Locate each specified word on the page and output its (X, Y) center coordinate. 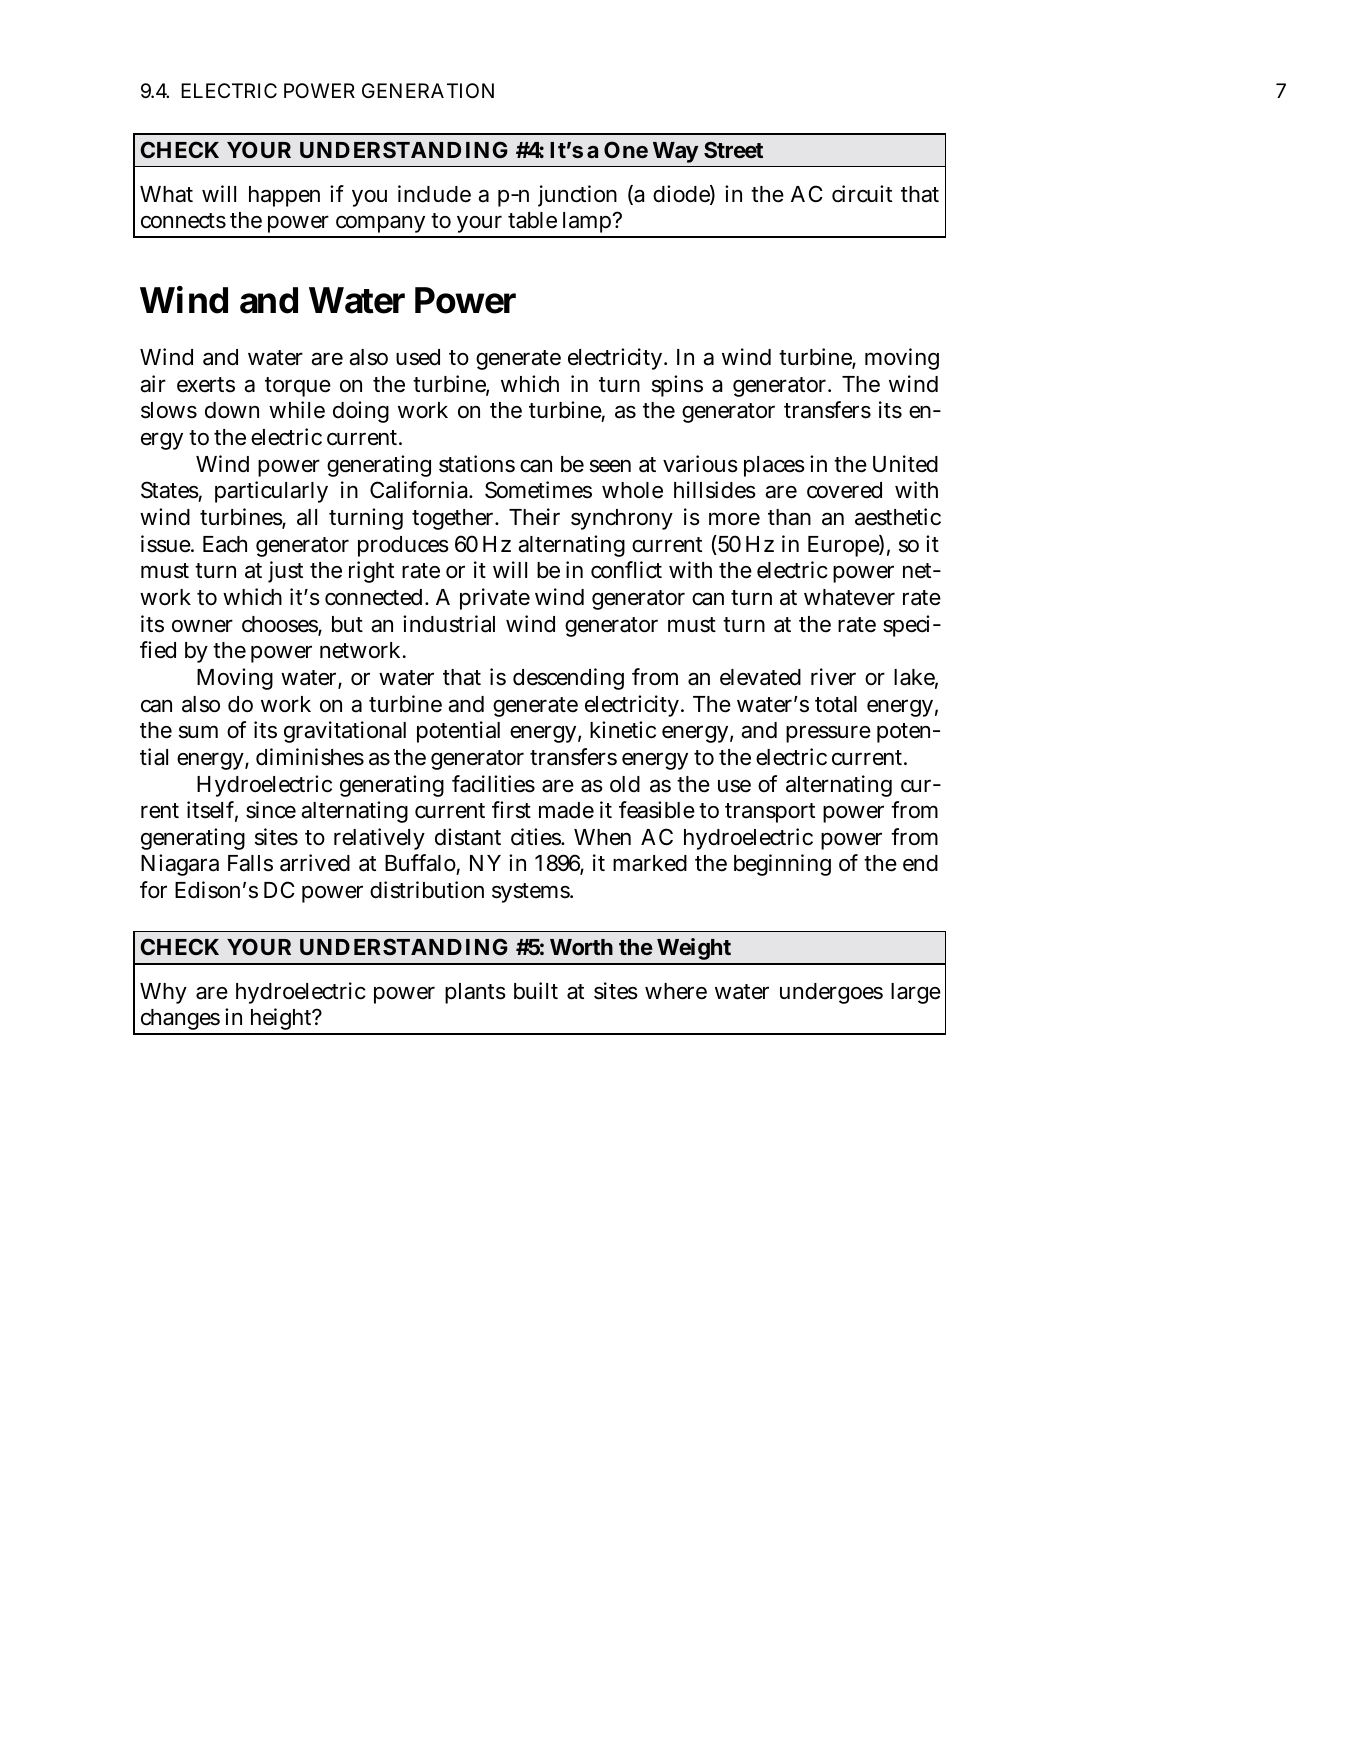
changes (180, 1021)
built (536, 991)
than (789, 517)
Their (534, 517)
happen (284, 196)
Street (733, 149)
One (626, 149)
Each (225, 544)
